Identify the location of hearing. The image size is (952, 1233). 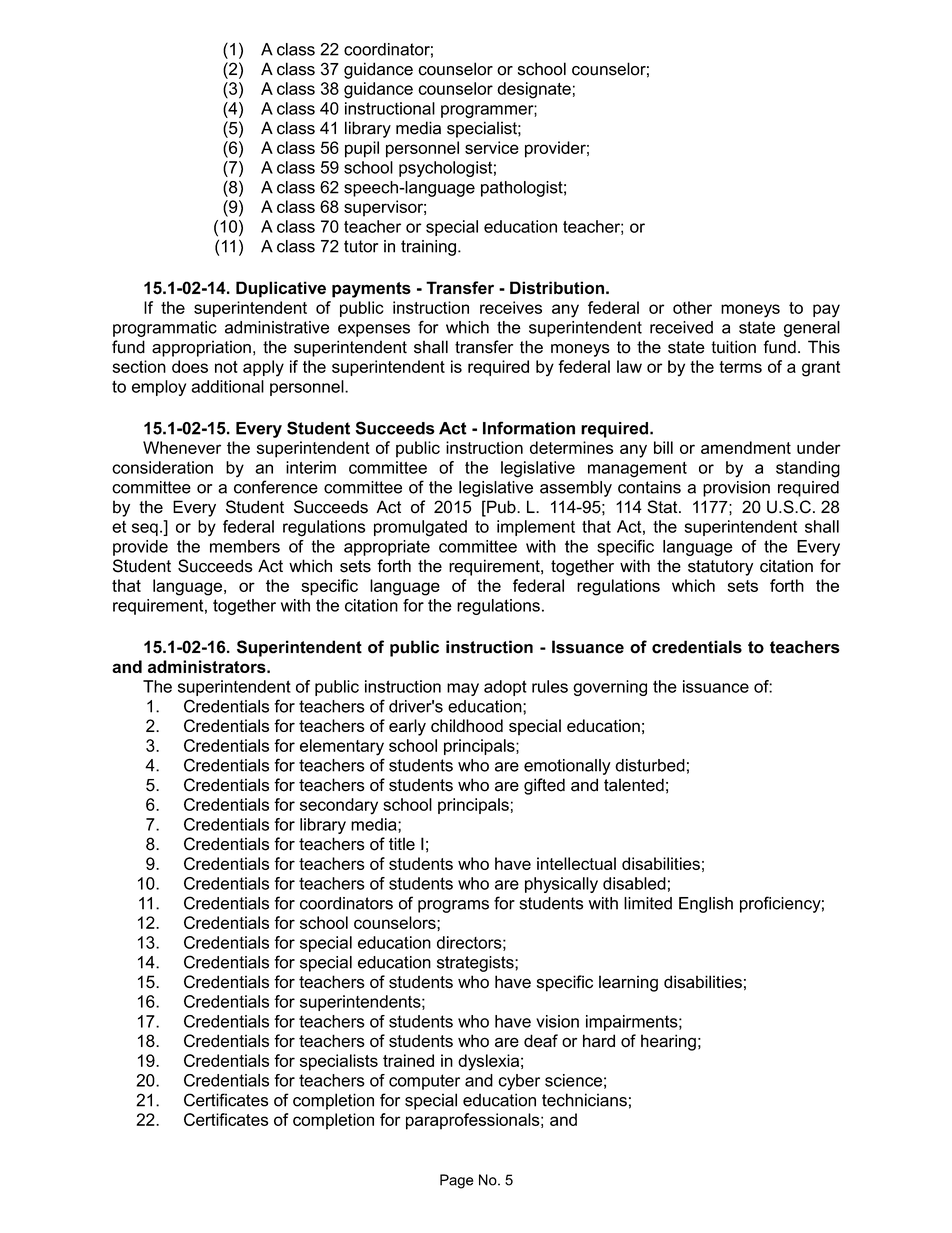
(668, 1042).
